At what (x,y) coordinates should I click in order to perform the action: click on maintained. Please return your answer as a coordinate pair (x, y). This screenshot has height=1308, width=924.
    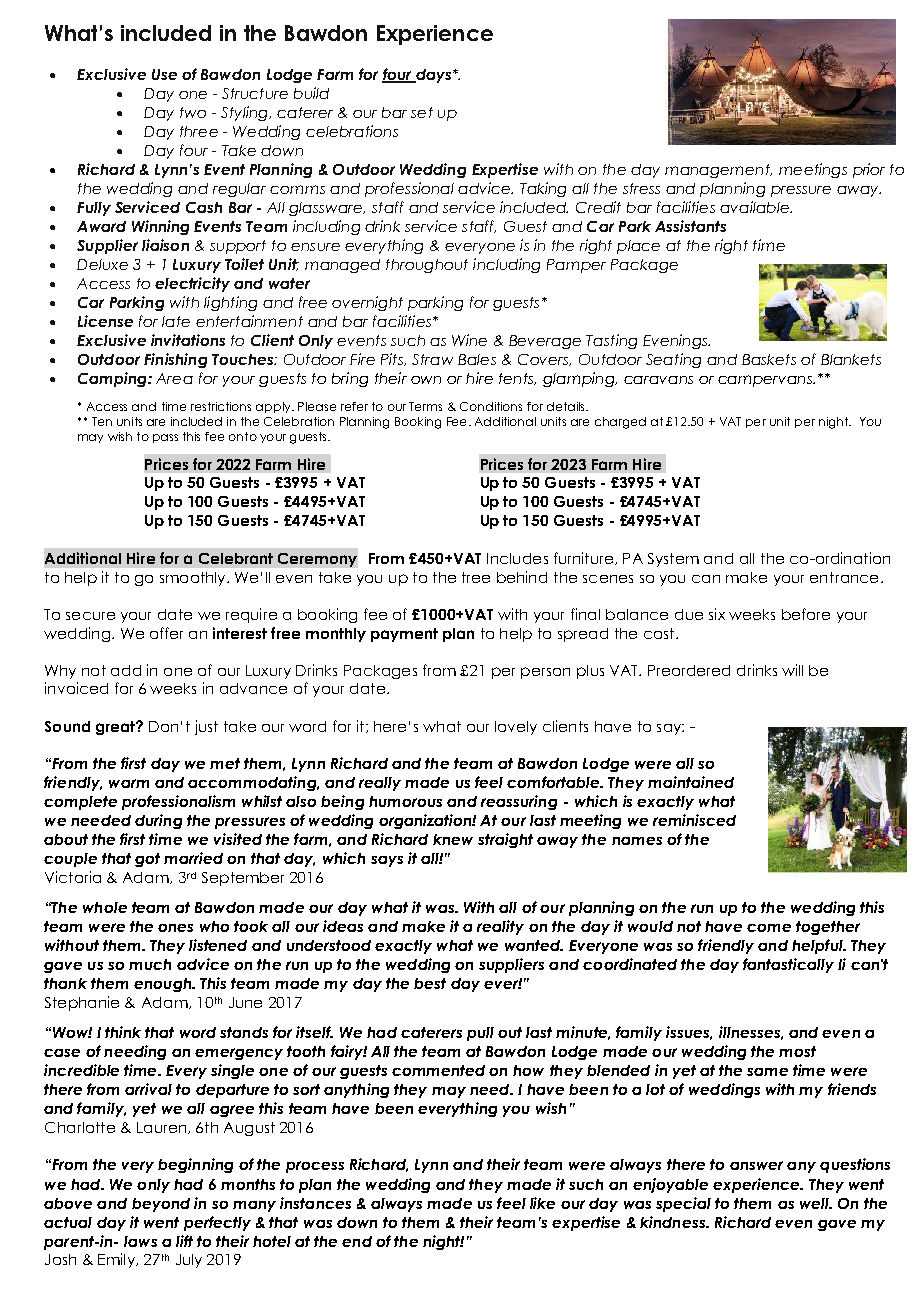
    Looking at the image, I should click on (691, 782).
